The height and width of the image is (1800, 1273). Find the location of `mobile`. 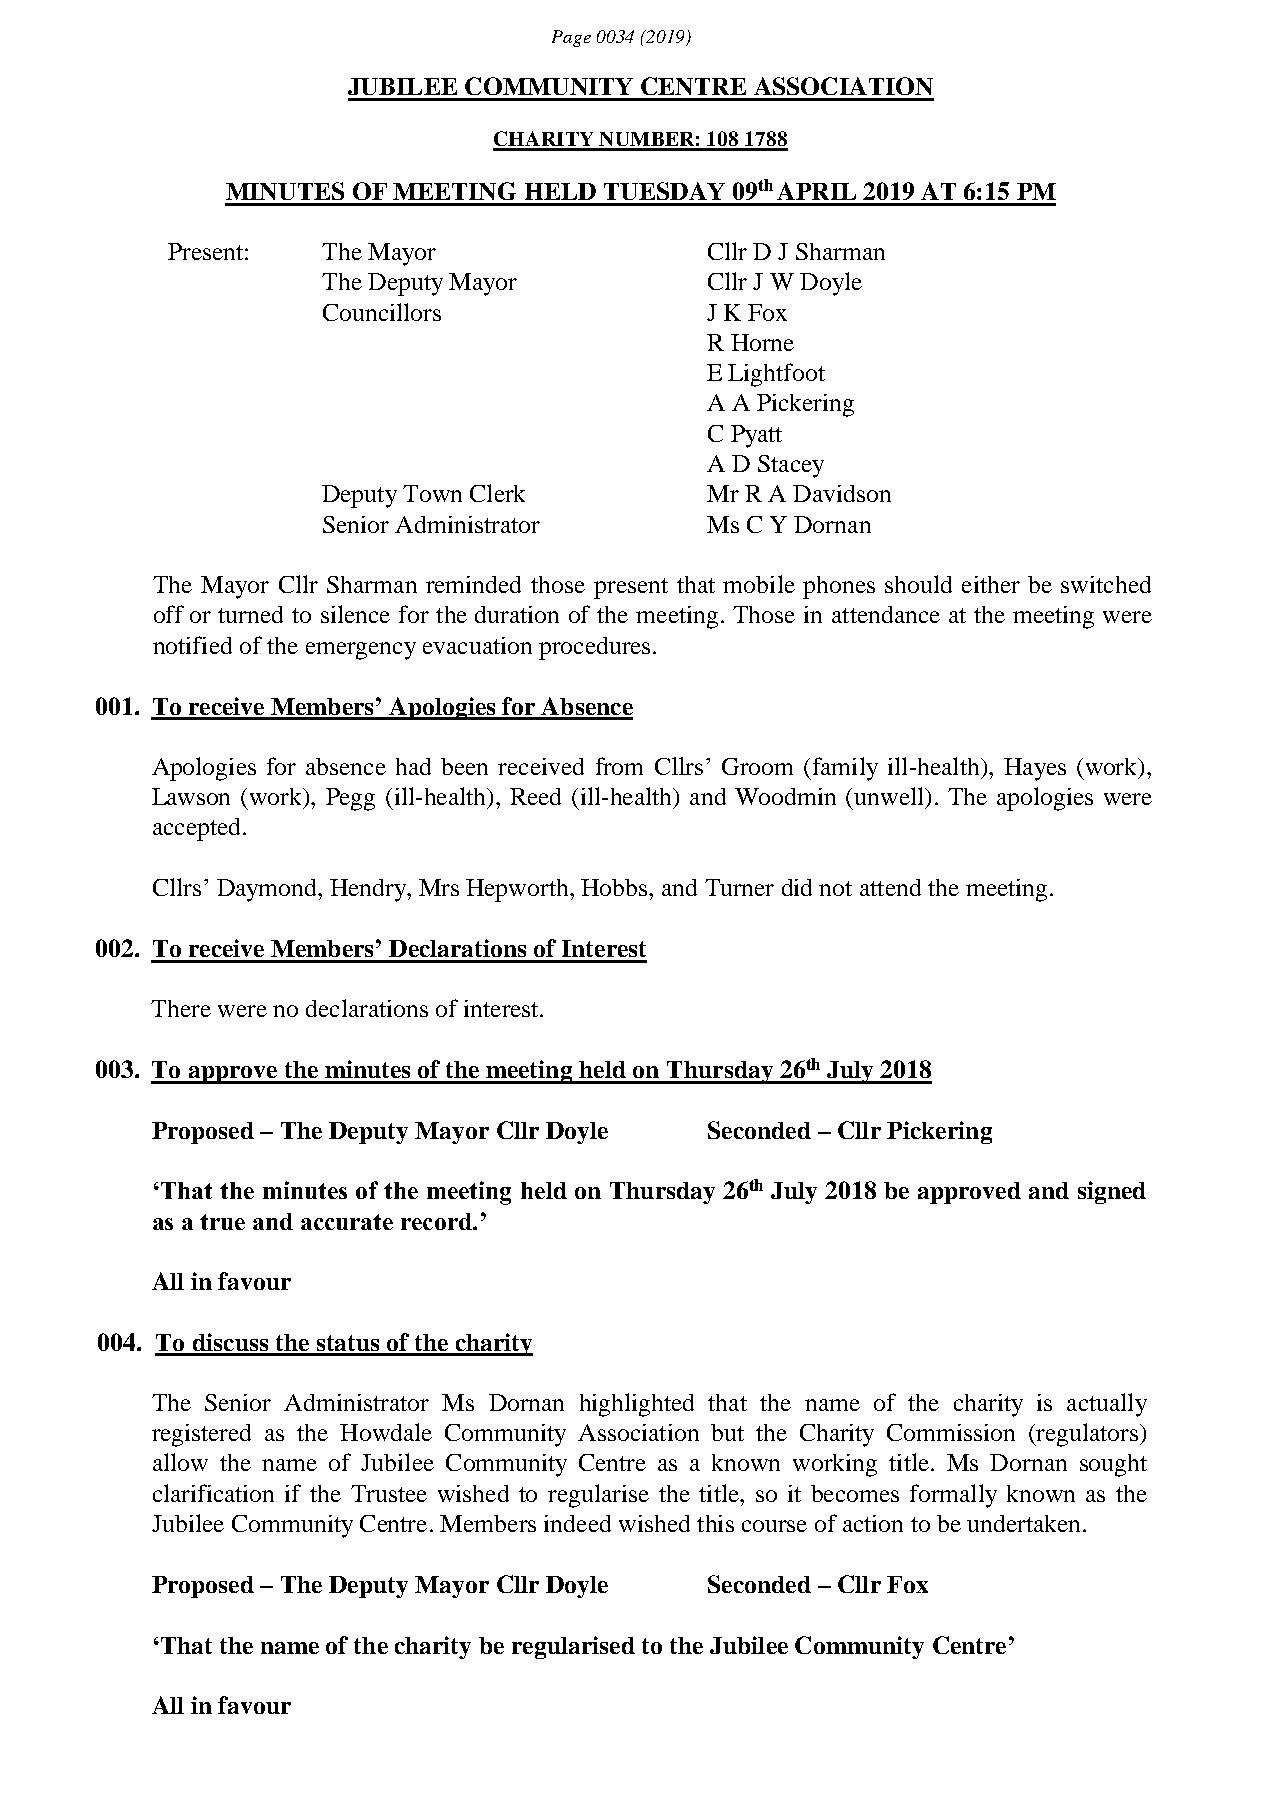

mobile is located at coordinates (759, 584).
